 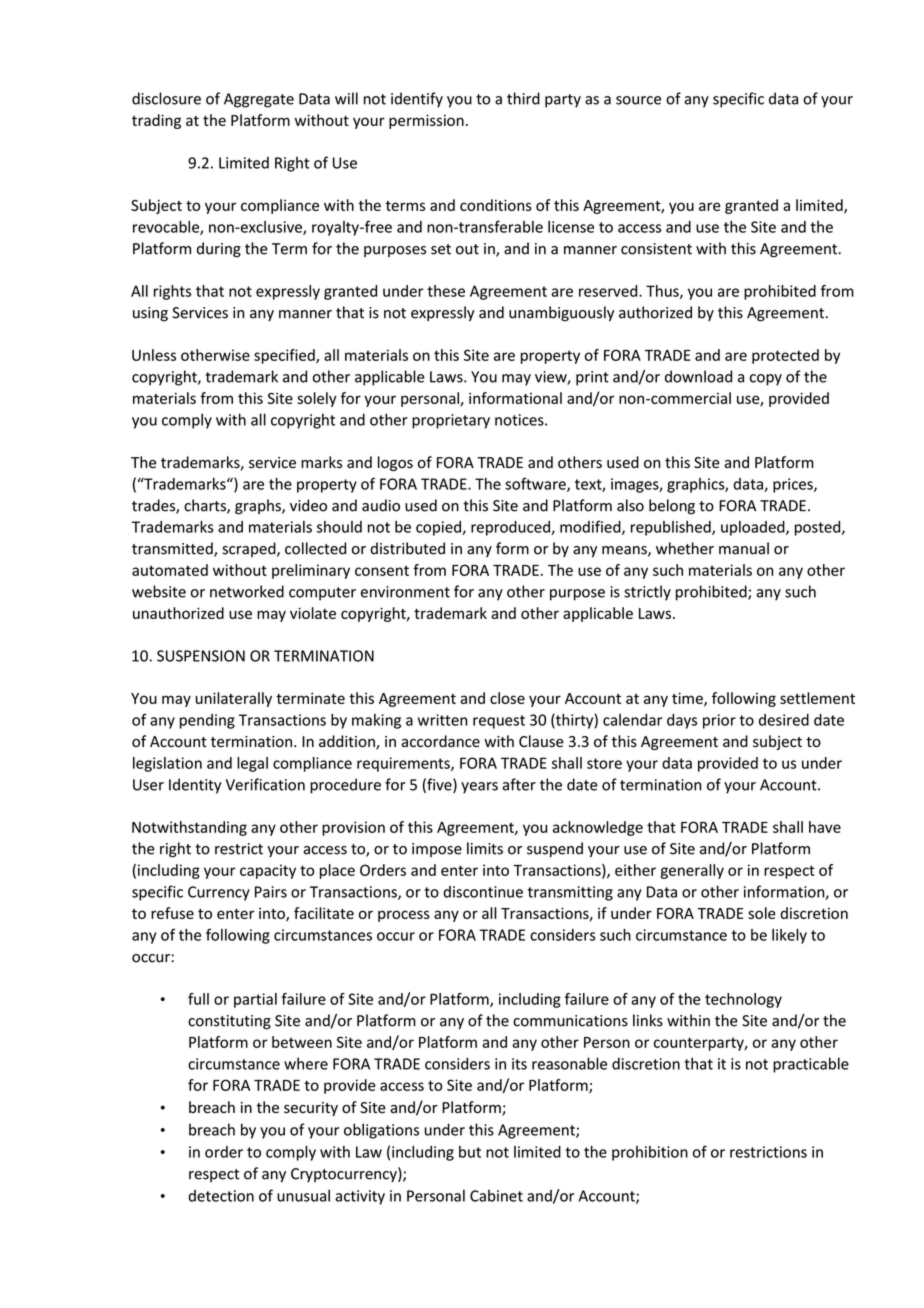 I want to click on prices, so click(x=794, y=485).
